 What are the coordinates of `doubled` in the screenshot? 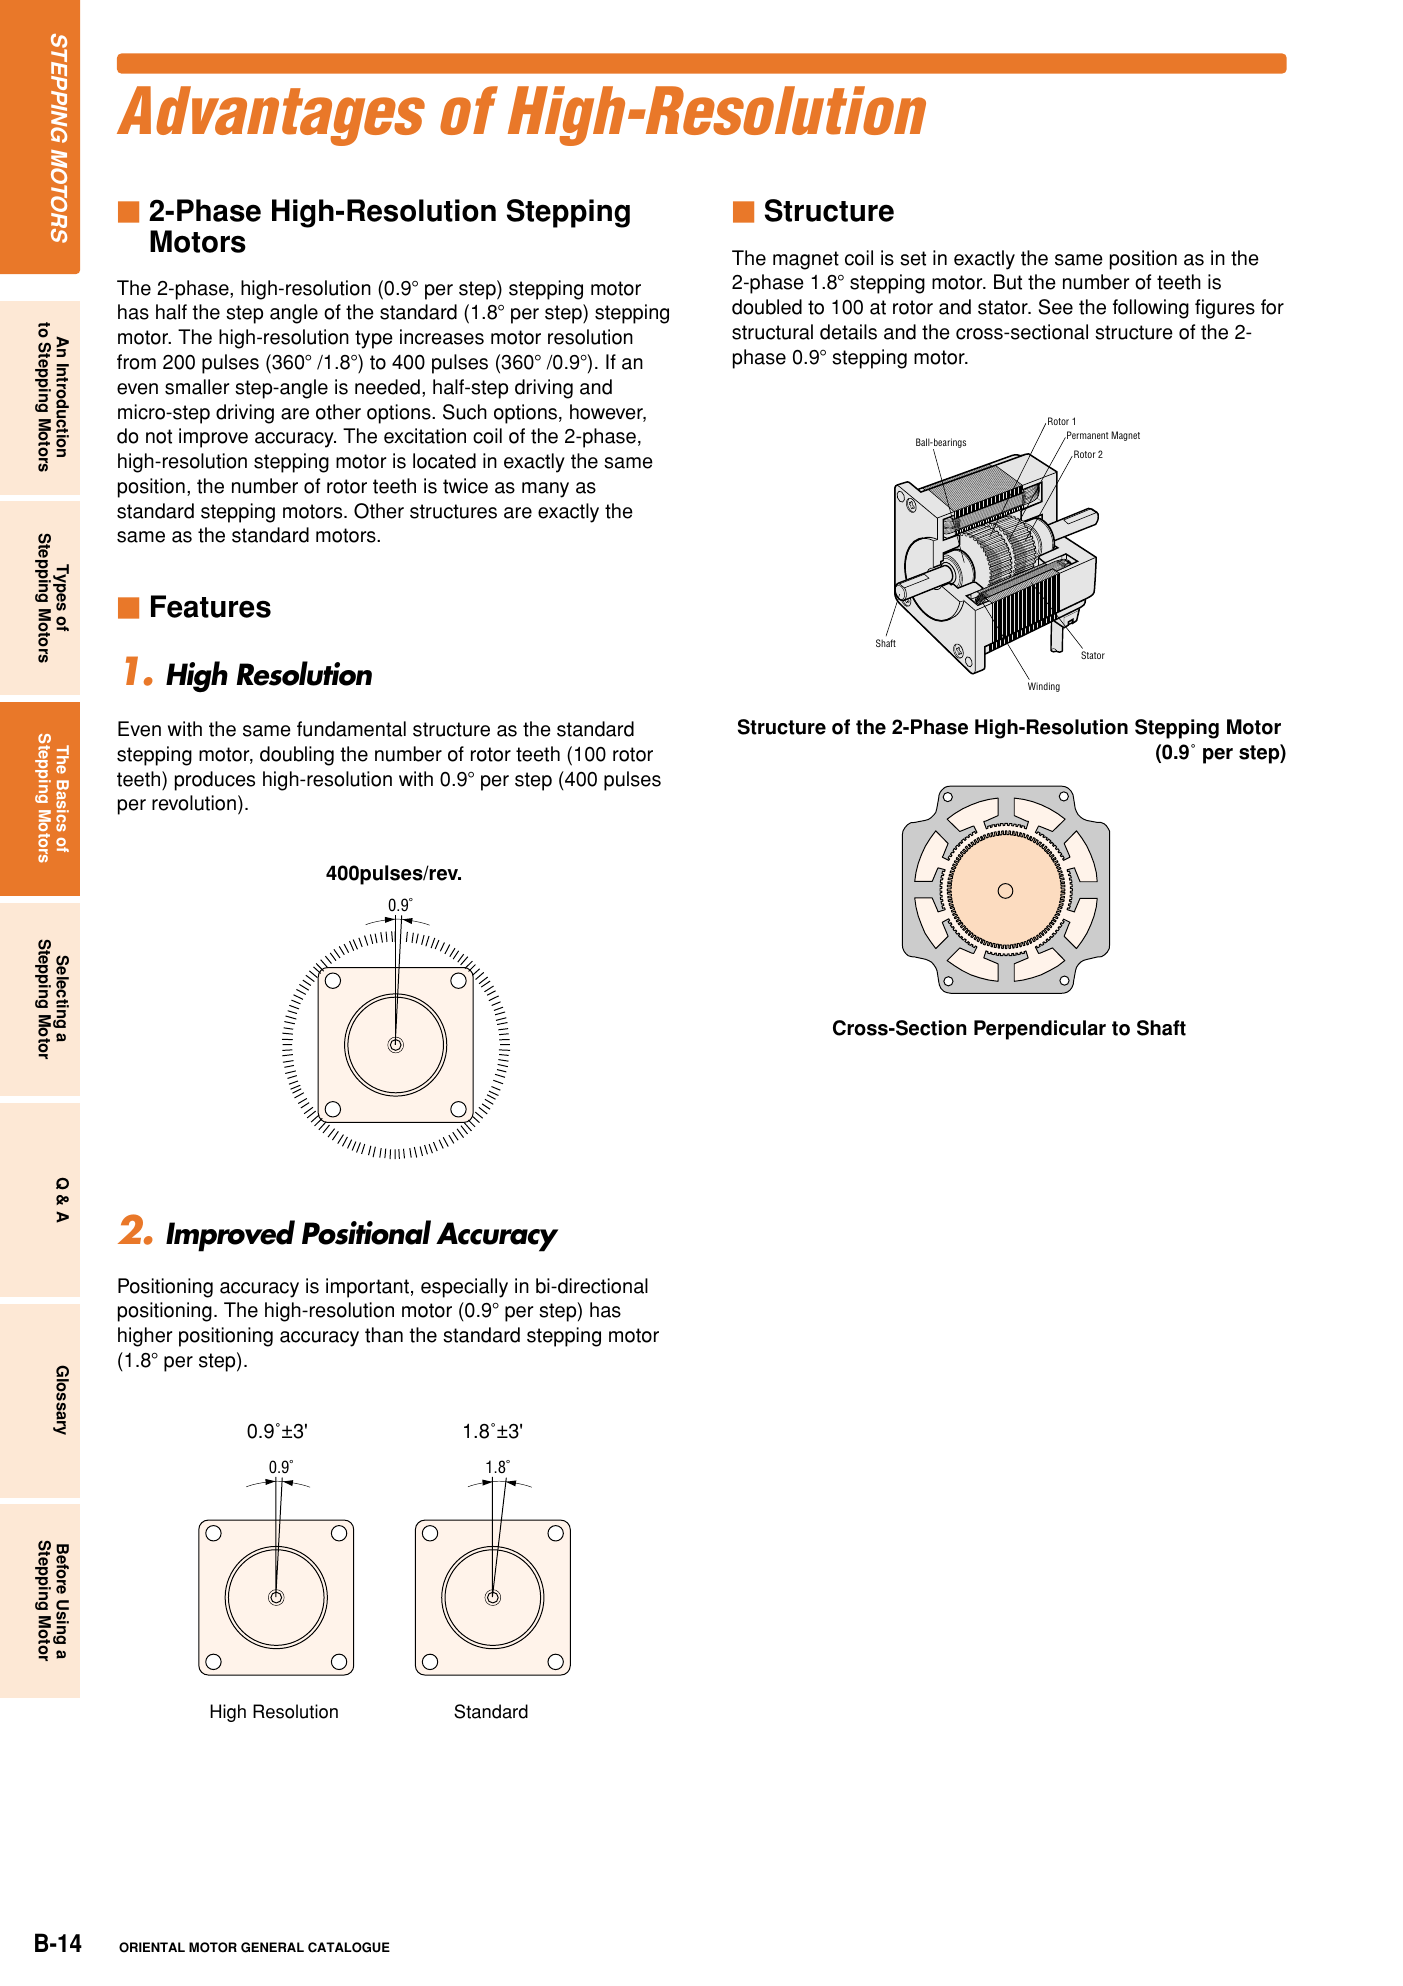 It's located at (767, 307).
